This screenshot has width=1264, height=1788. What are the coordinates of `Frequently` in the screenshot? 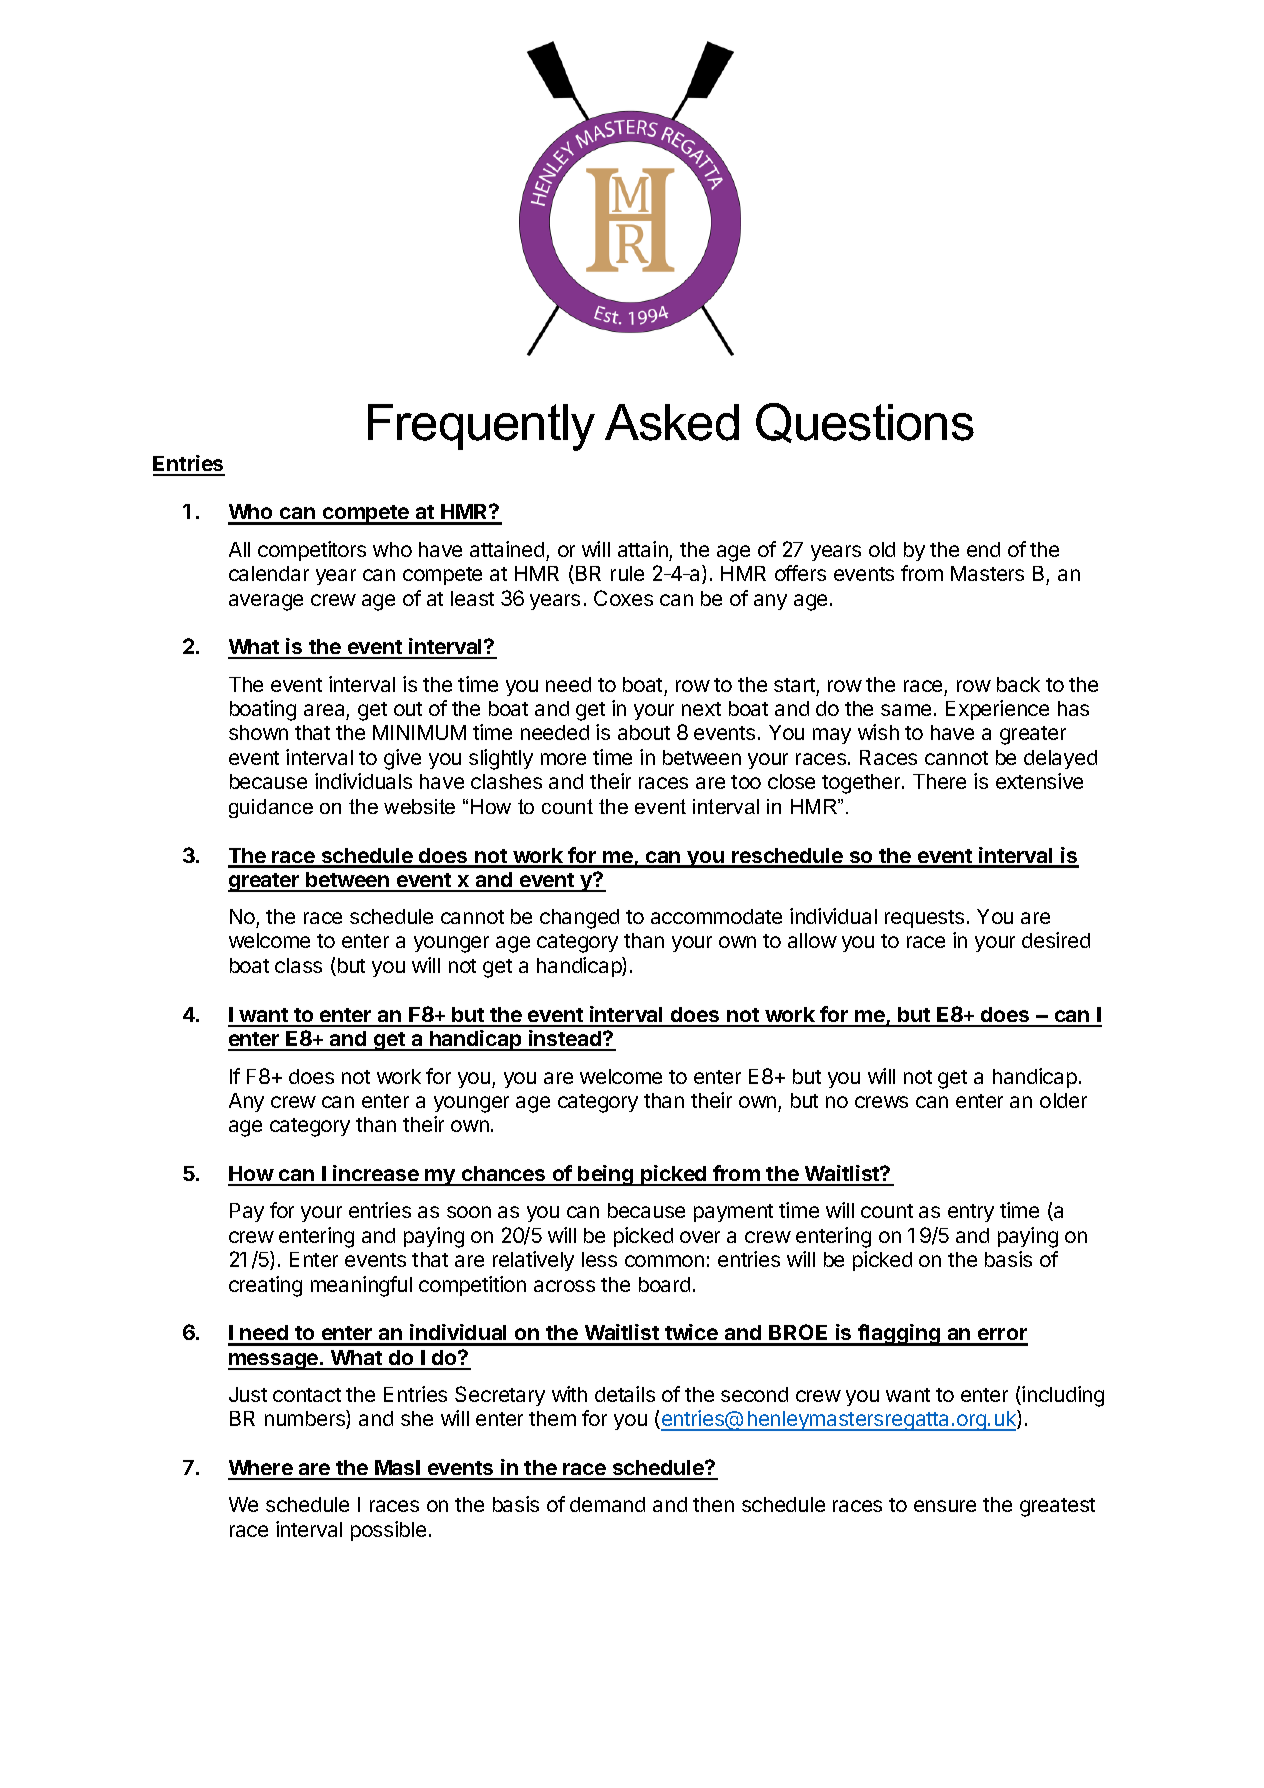 It's located at (481, 427).
